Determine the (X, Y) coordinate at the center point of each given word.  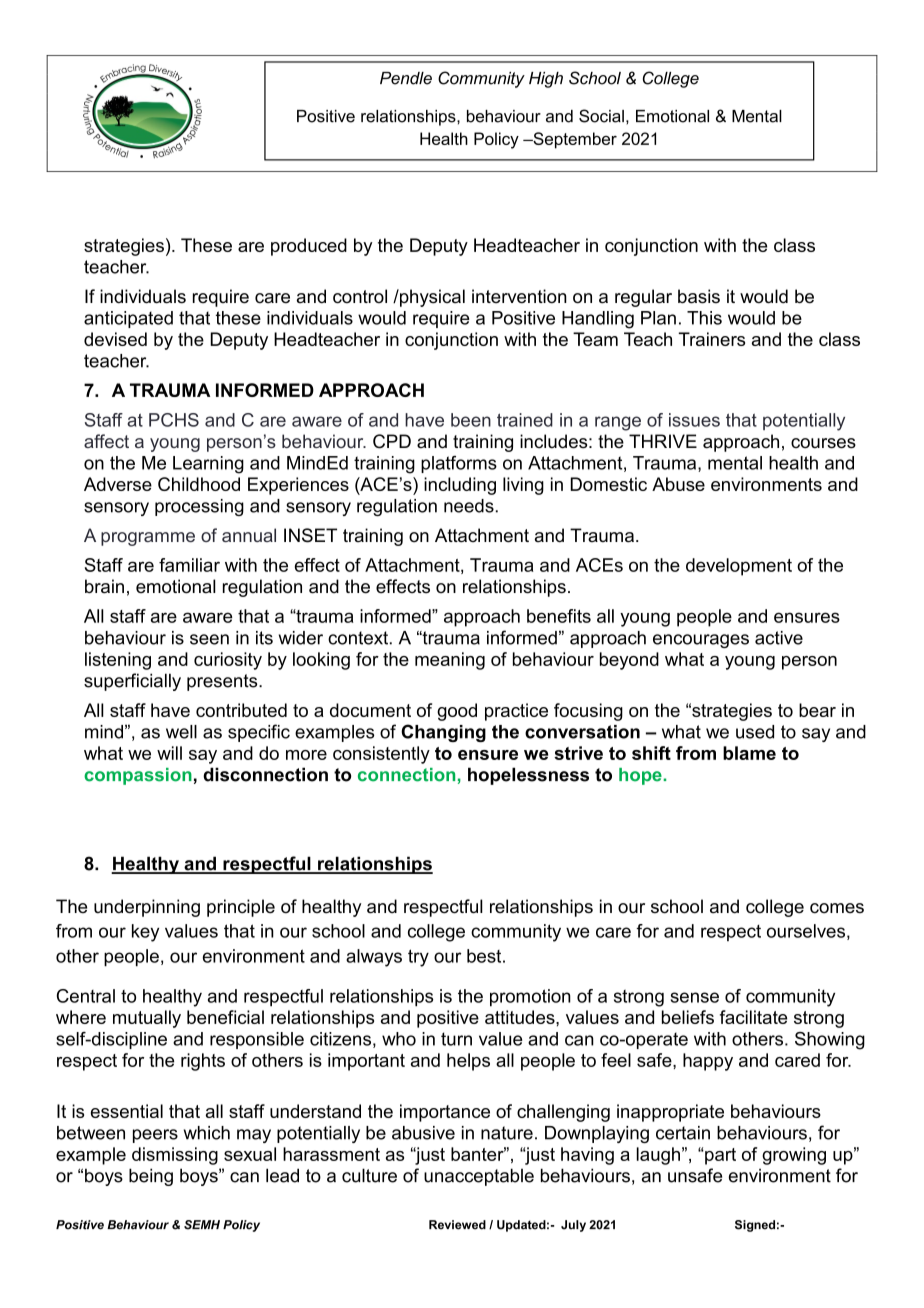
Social (601, 116)
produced (309, 247)
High (546, 80)
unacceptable (479, 1177)
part (719, 1156)
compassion (138, 776)
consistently (381, 755)
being (151, 1177)
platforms (459, 464)
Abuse (678, 484)
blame (749, 753)
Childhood (199, 484)
